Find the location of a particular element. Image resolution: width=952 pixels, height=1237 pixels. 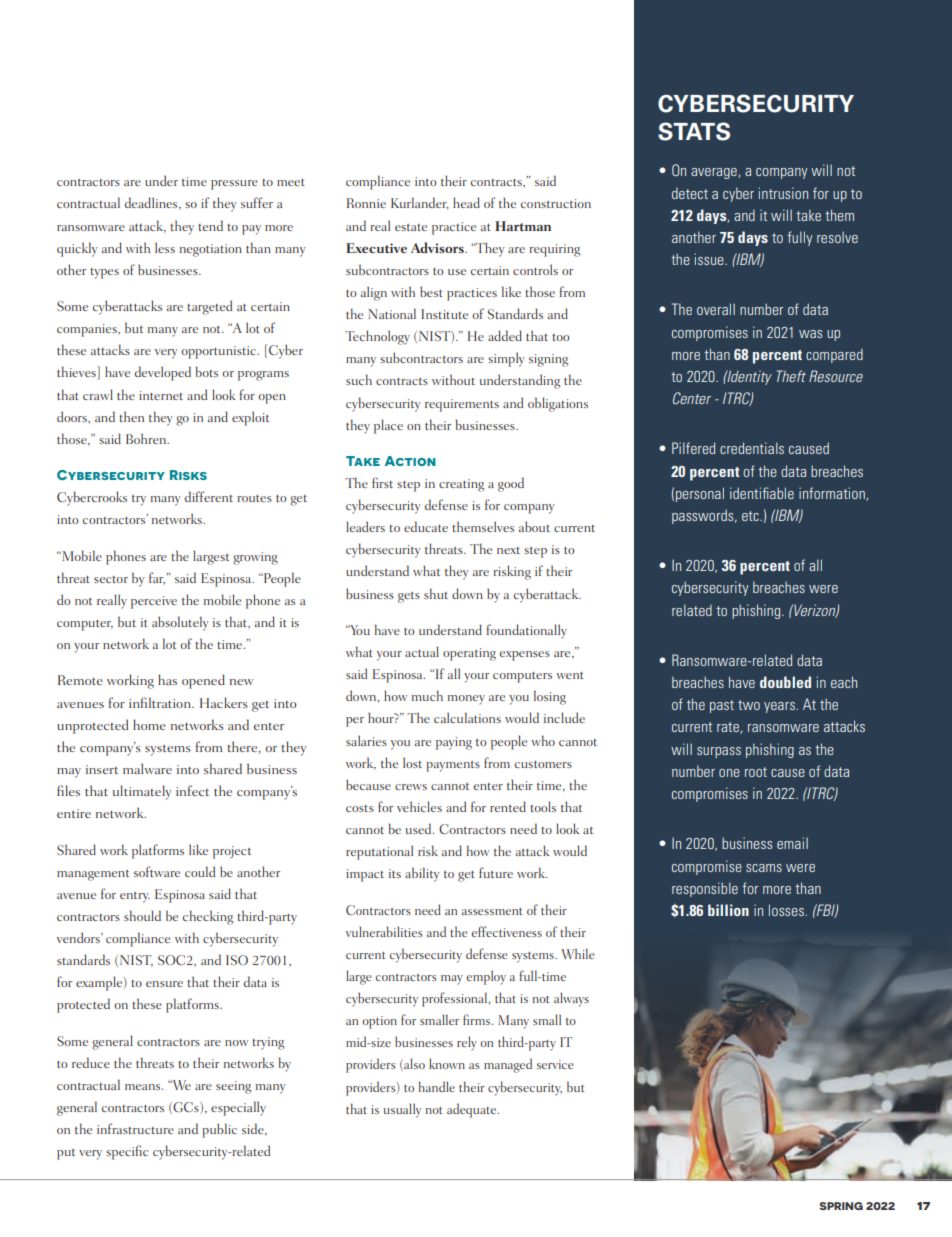

identifiable is located at coordinates (762, 493).
